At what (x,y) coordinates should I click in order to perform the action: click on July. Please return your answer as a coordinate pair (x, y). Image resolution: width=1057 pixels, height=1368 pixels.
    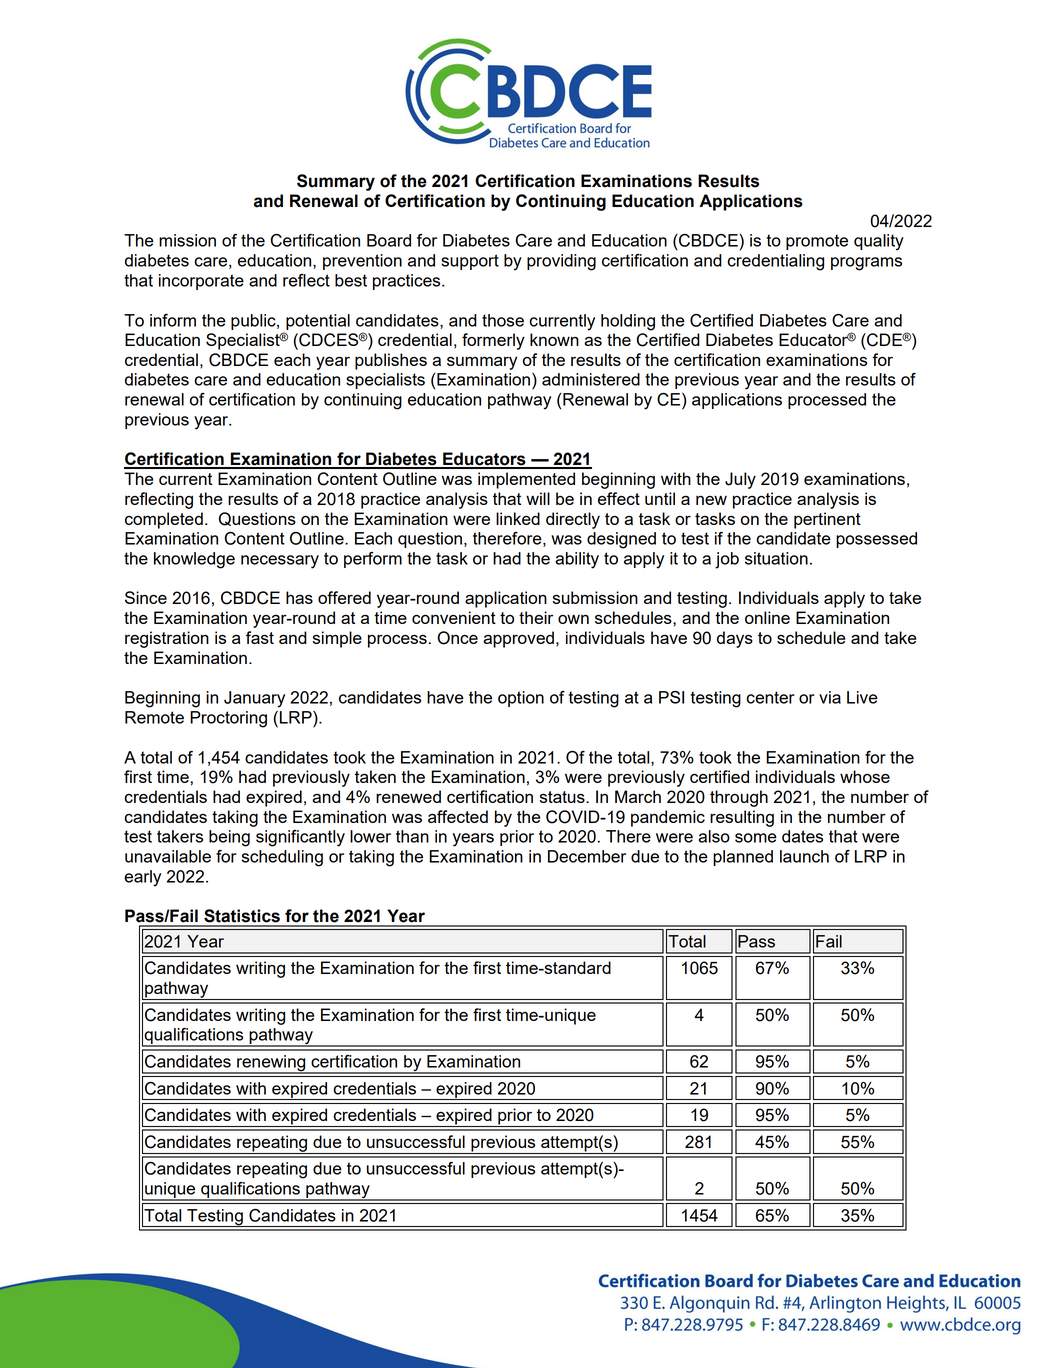
    Looking at the image, I should click on (740, 480).
